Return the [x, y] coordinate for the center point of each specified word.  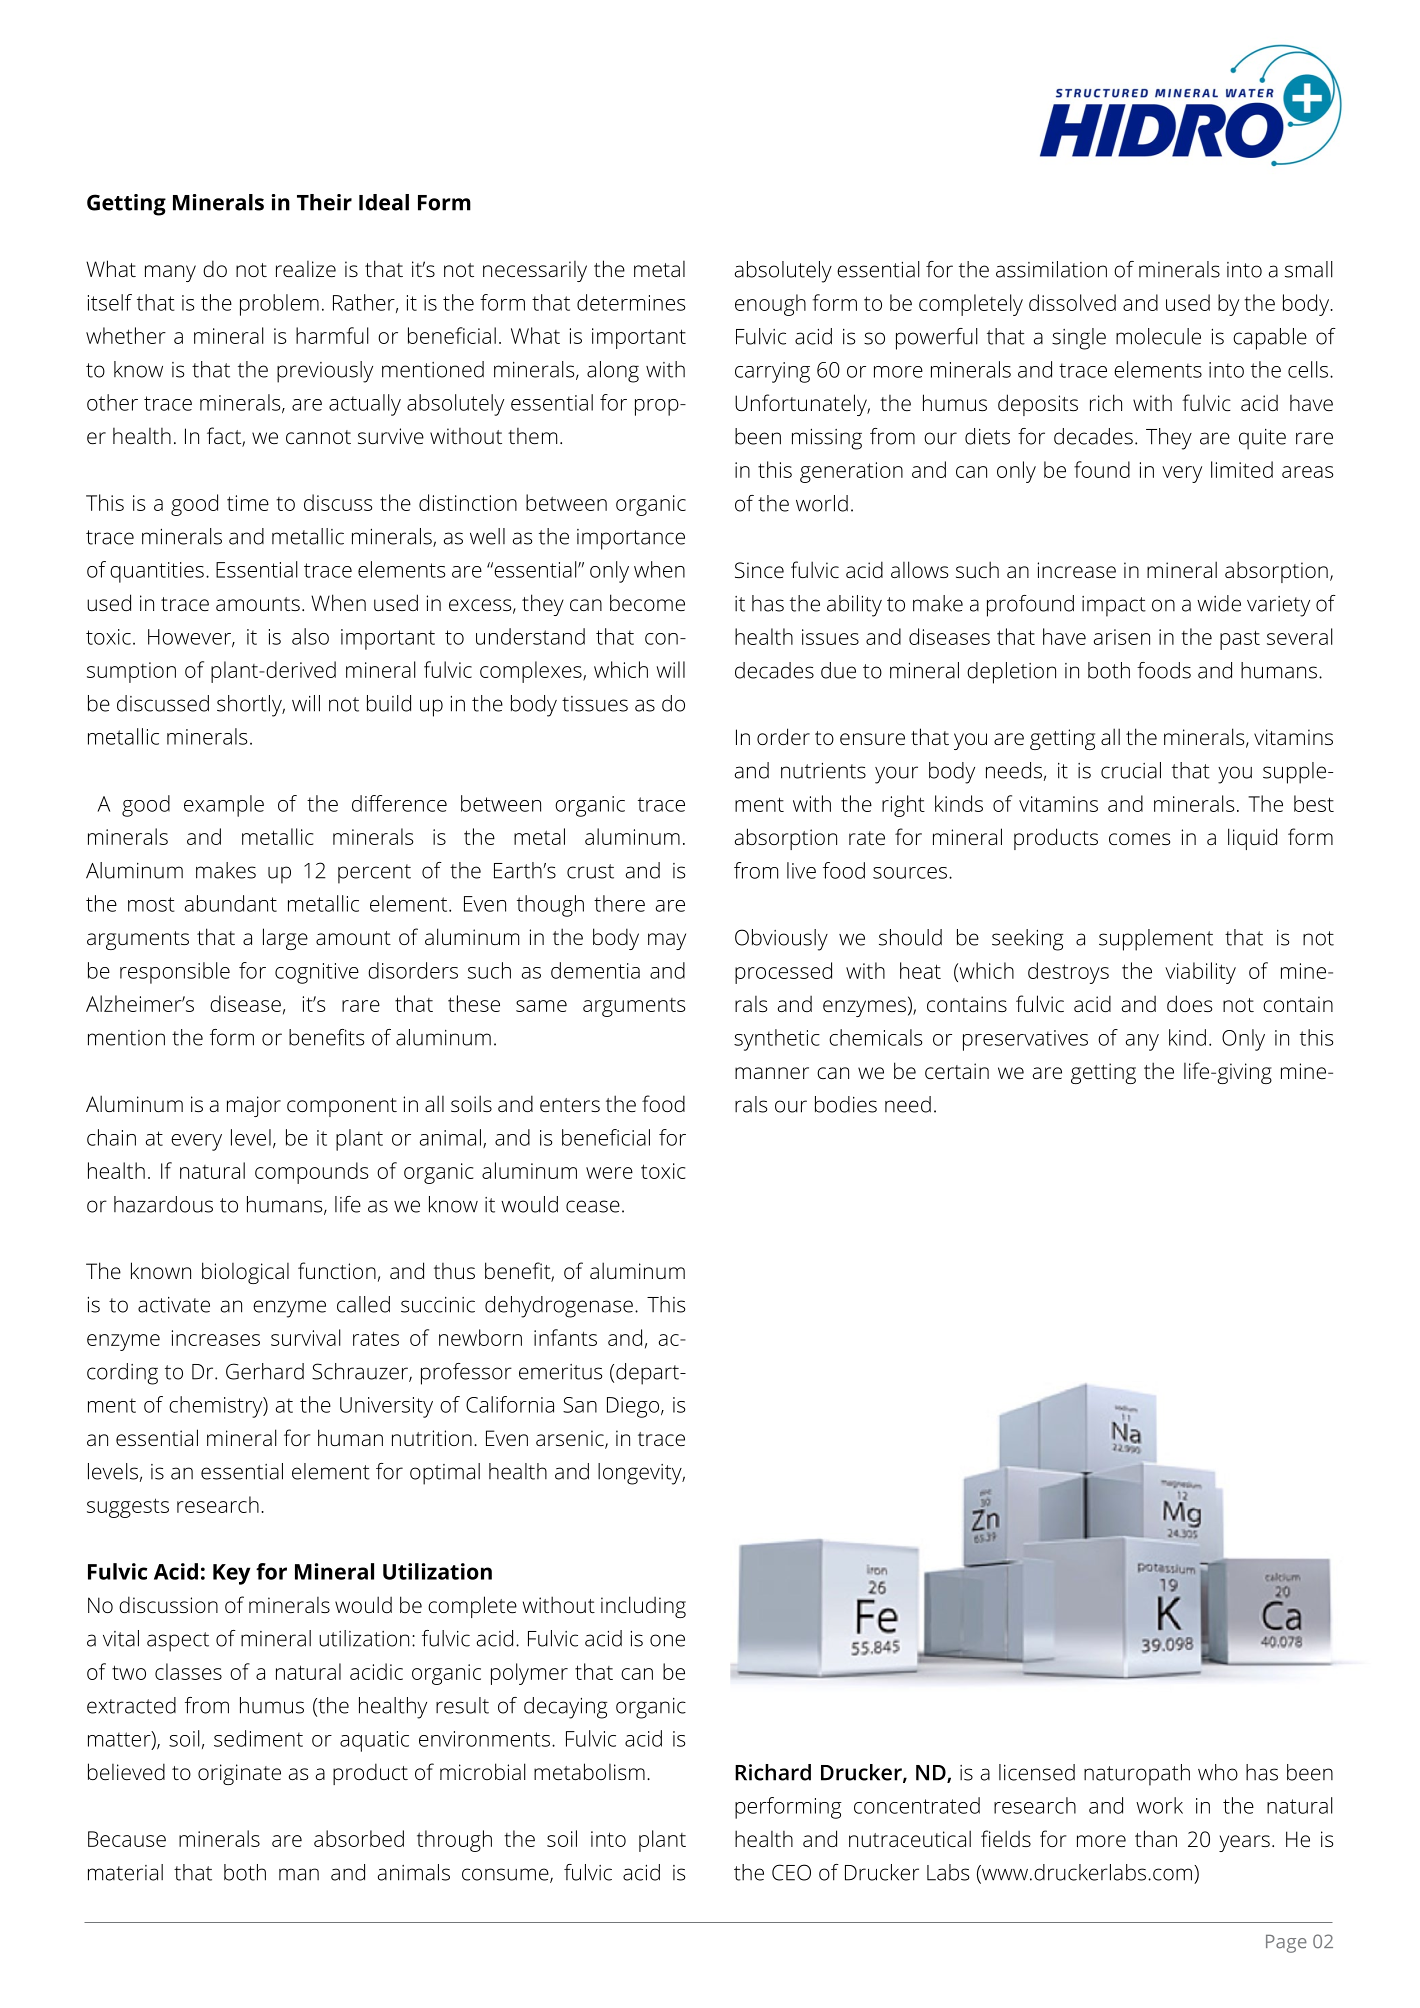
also [310, 636]
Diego [634, 1407]
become [647, 602]
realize [306, 269]
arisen [1122, 637]
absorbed [359, 1838]
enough [770, 305]
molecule [1158, 336]
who [1218, 1772]
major [254, 1106]
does [1189, 1003]
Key [232, 1574]
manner [772, 1073]
